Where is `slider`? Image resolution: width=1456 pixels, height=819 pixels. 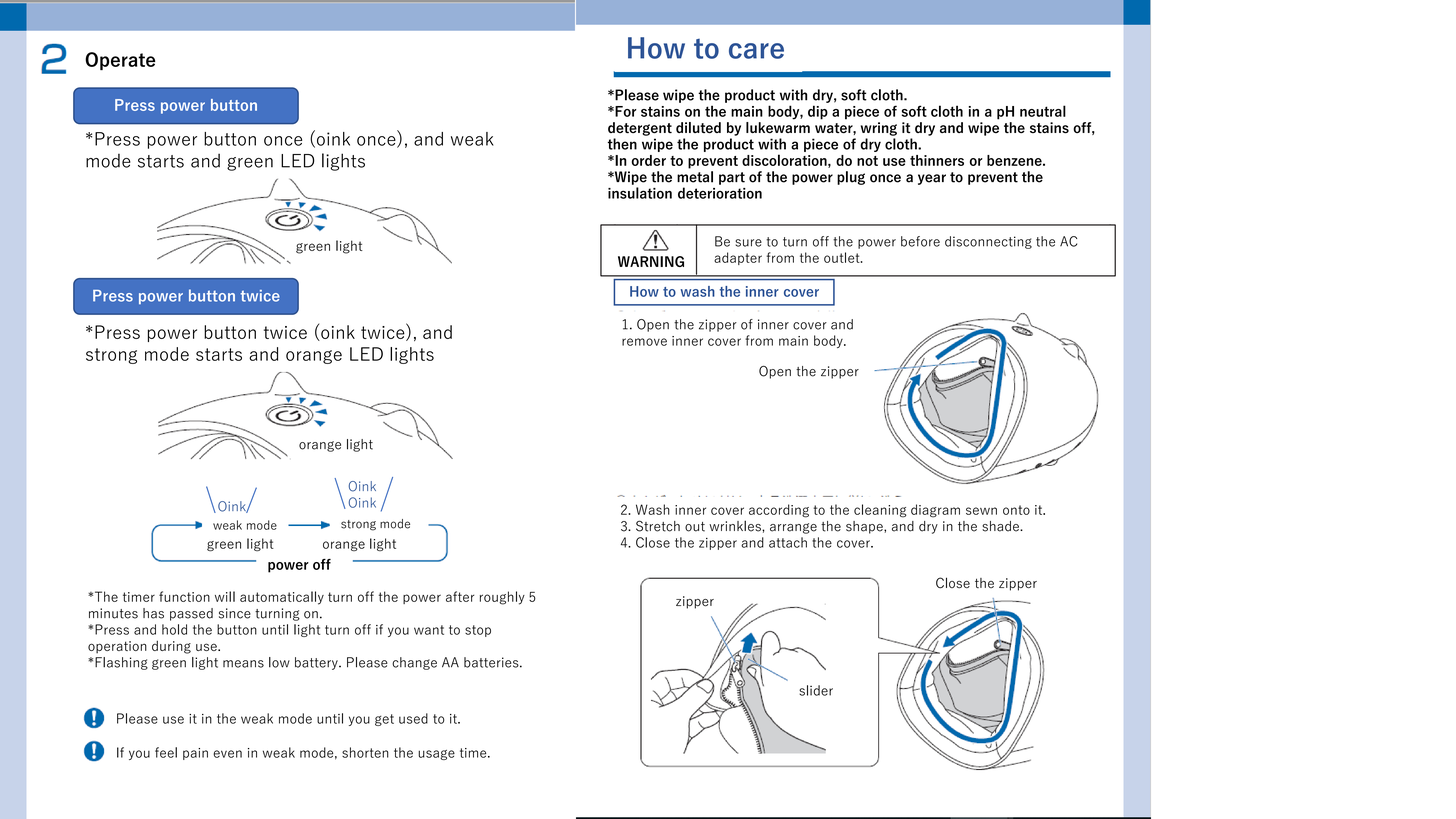 slider is located at coordinates (816, 690).
